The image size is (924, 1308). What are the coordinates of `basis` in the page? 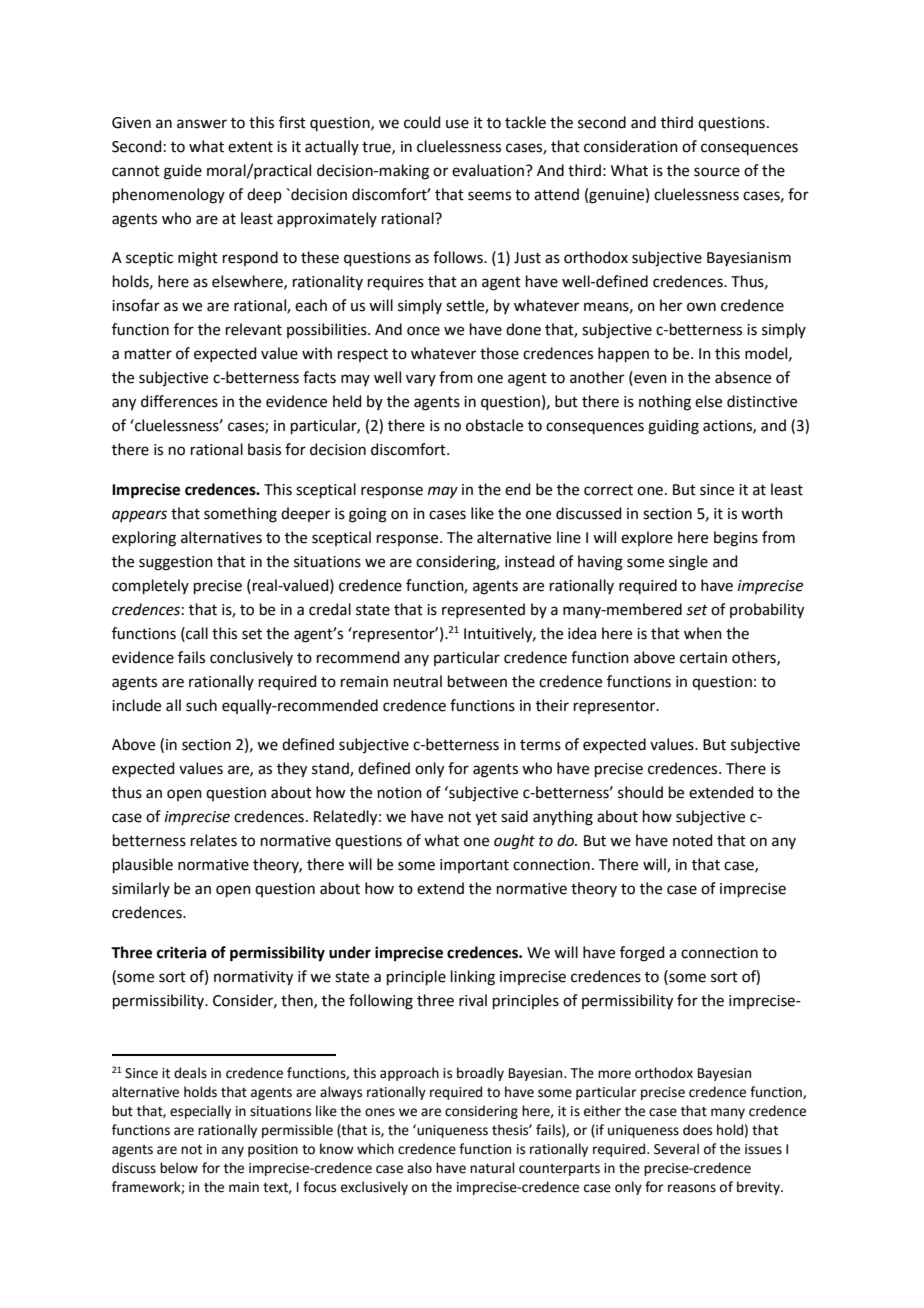 It's located at (264, 449).
